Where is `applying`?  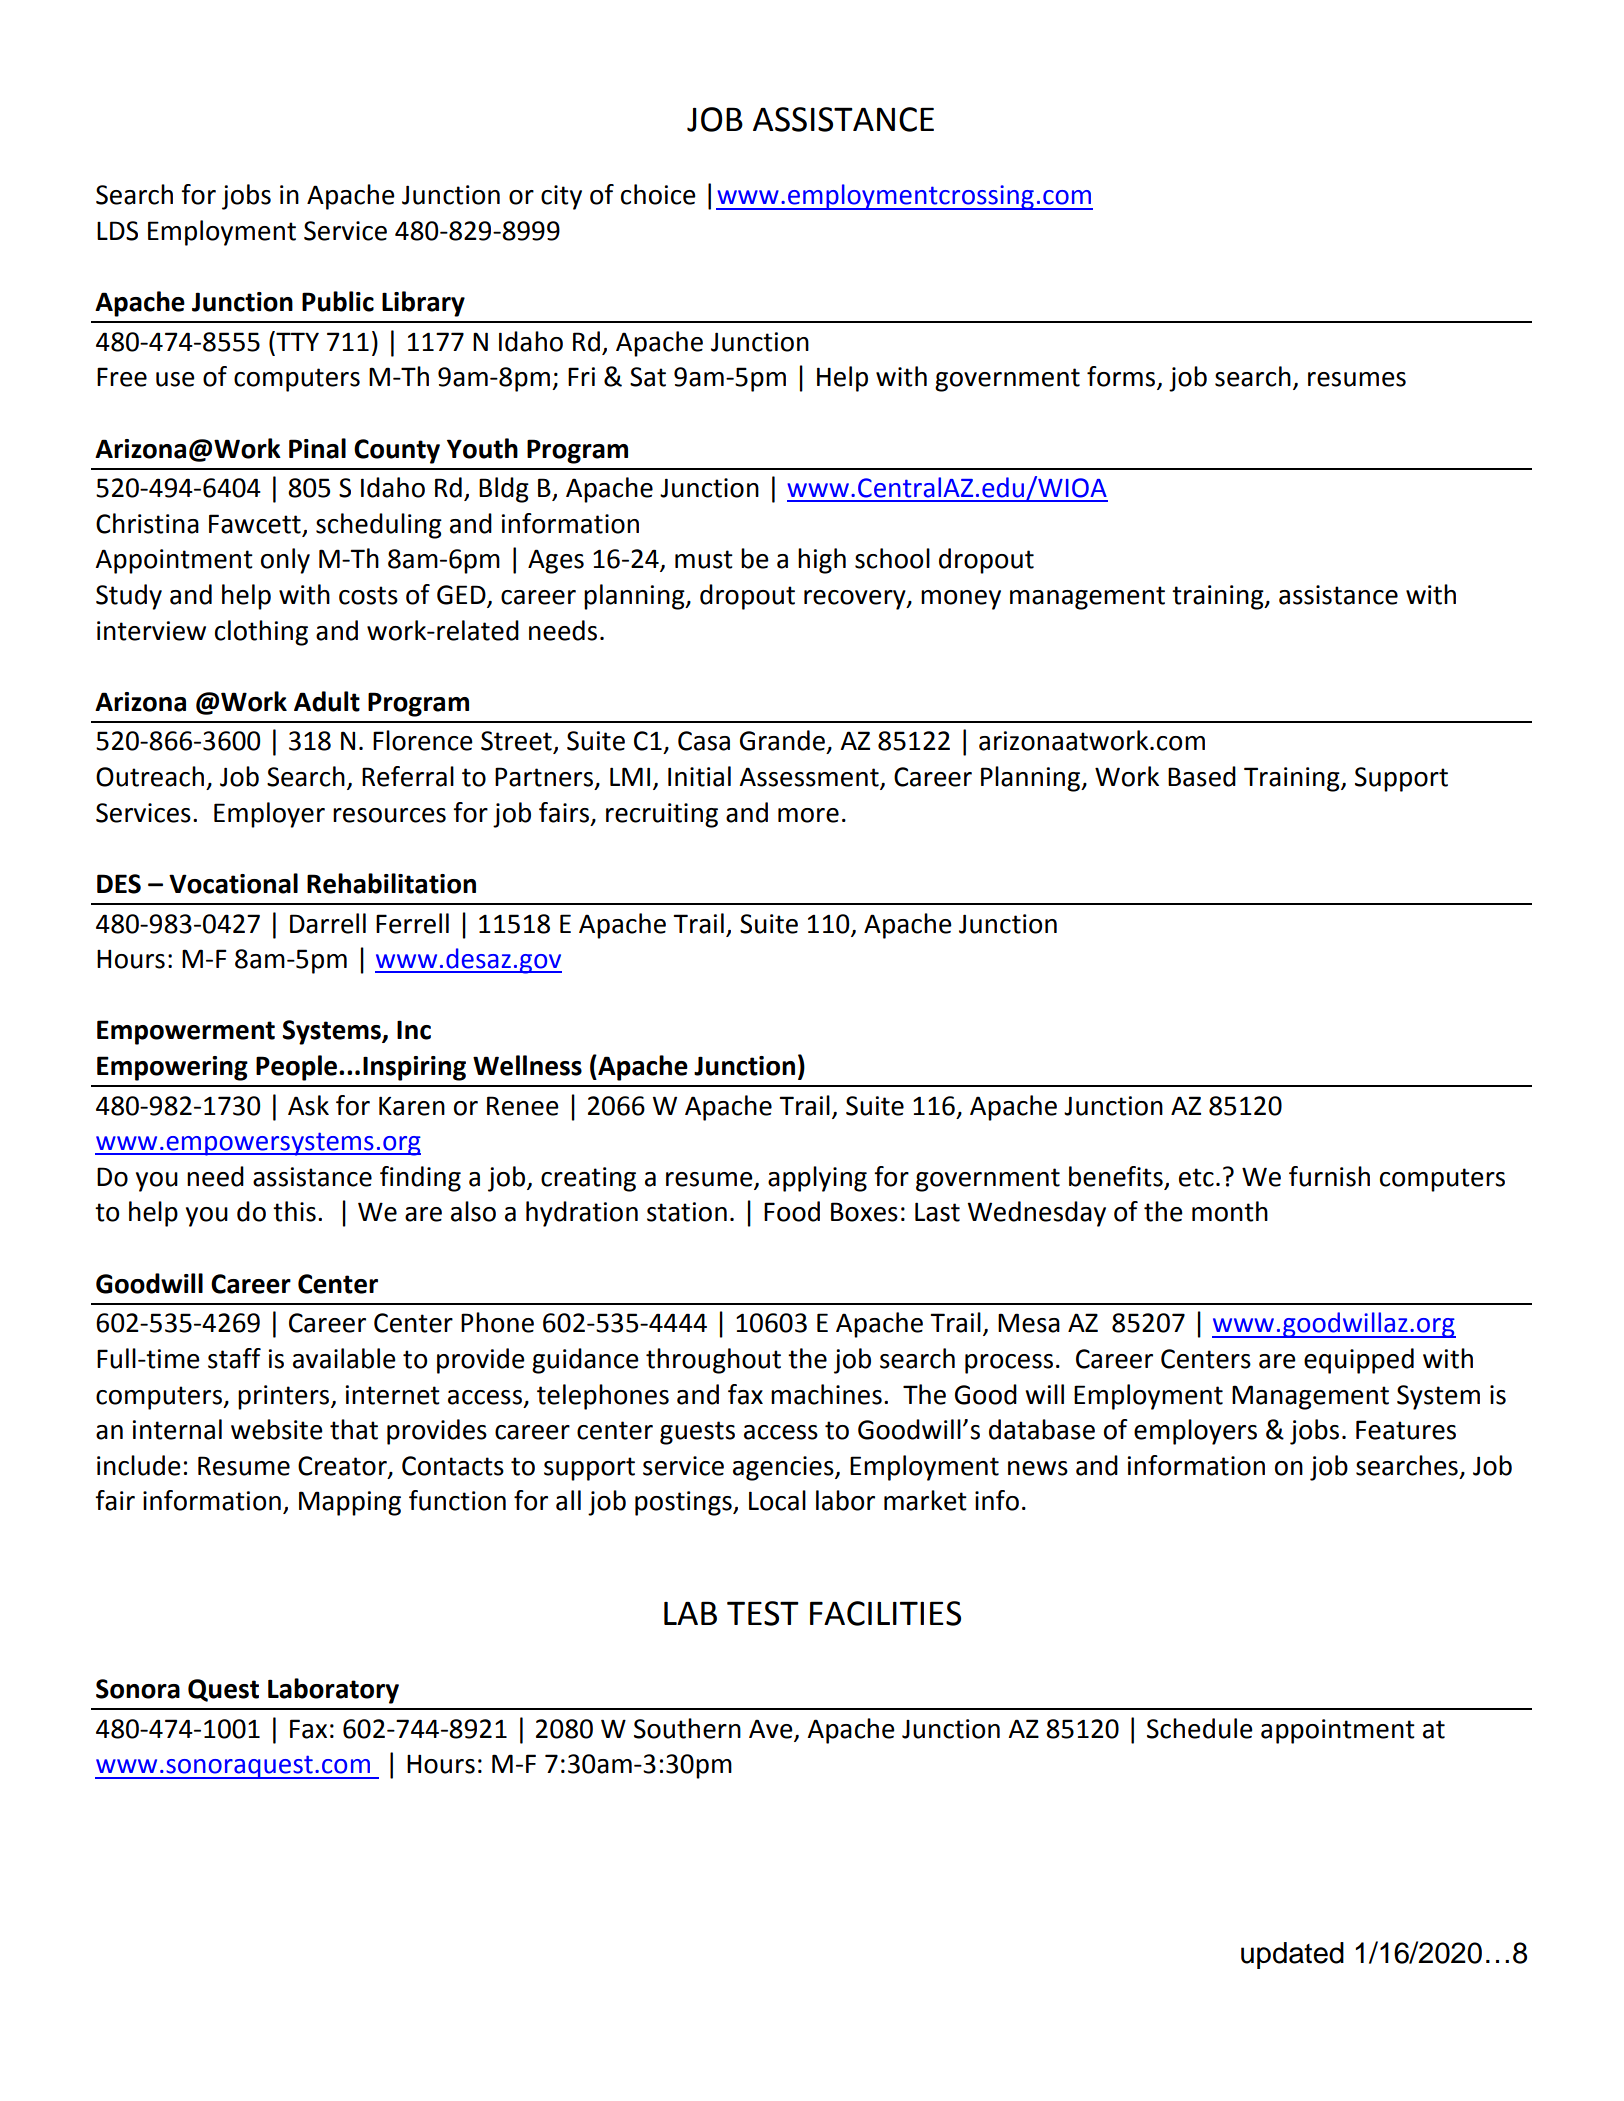 applying is located at coordinates (817, 1179).
